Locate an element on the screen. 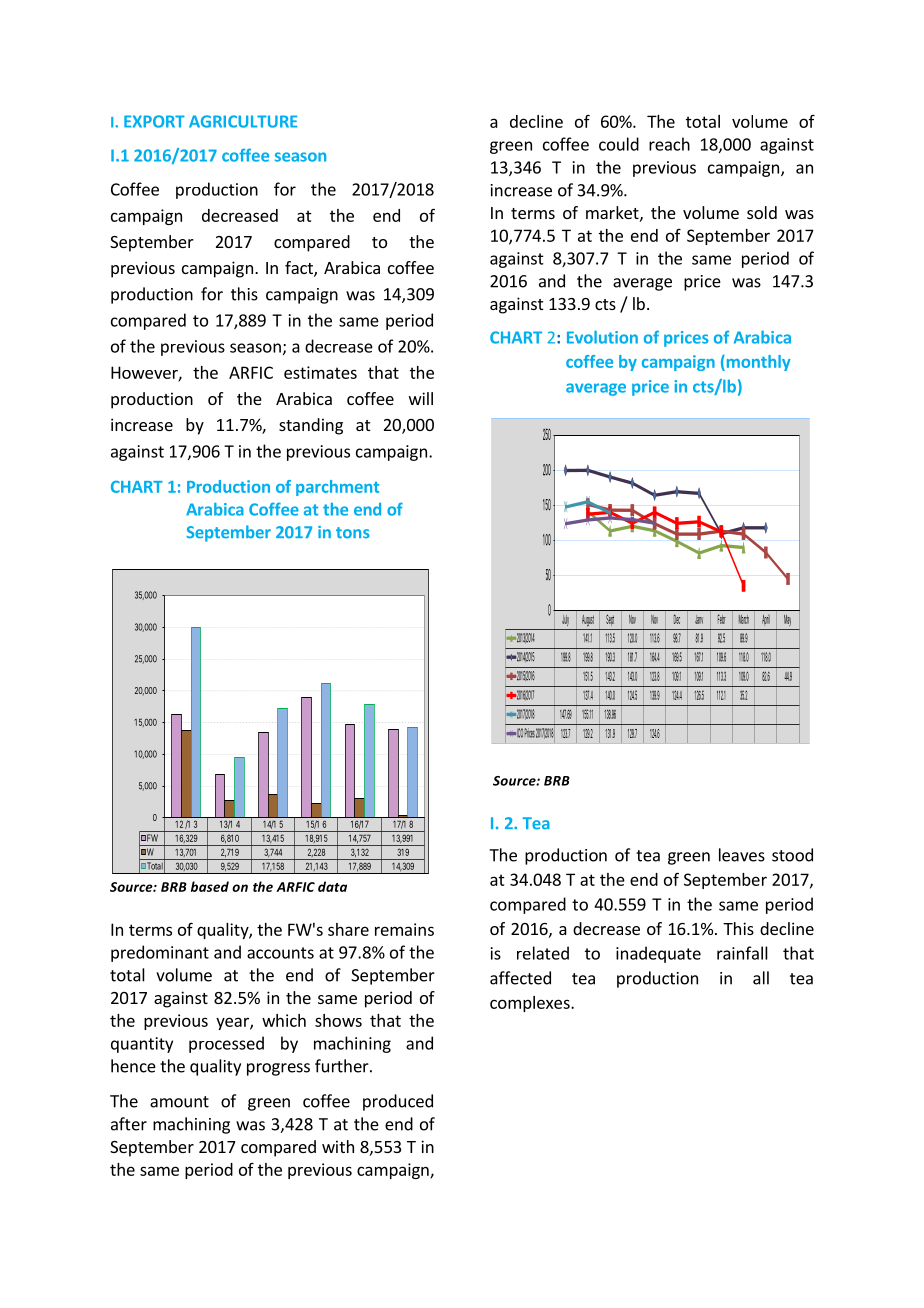 The height and width of the screenshot is (1308, 924). amount is located at coordinates (179, 1102).
